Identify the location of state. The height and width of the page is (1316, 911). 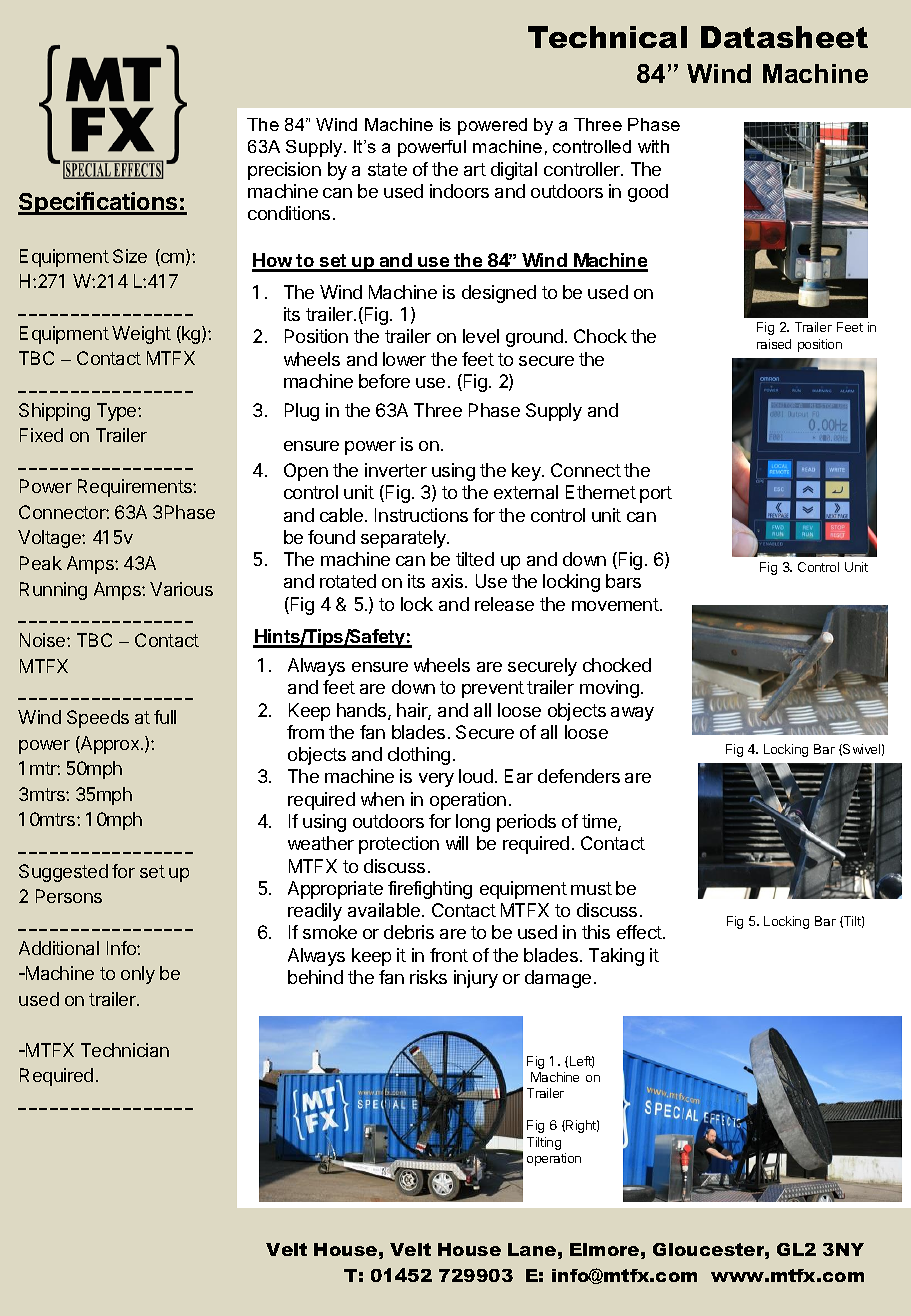
(387, 169).
